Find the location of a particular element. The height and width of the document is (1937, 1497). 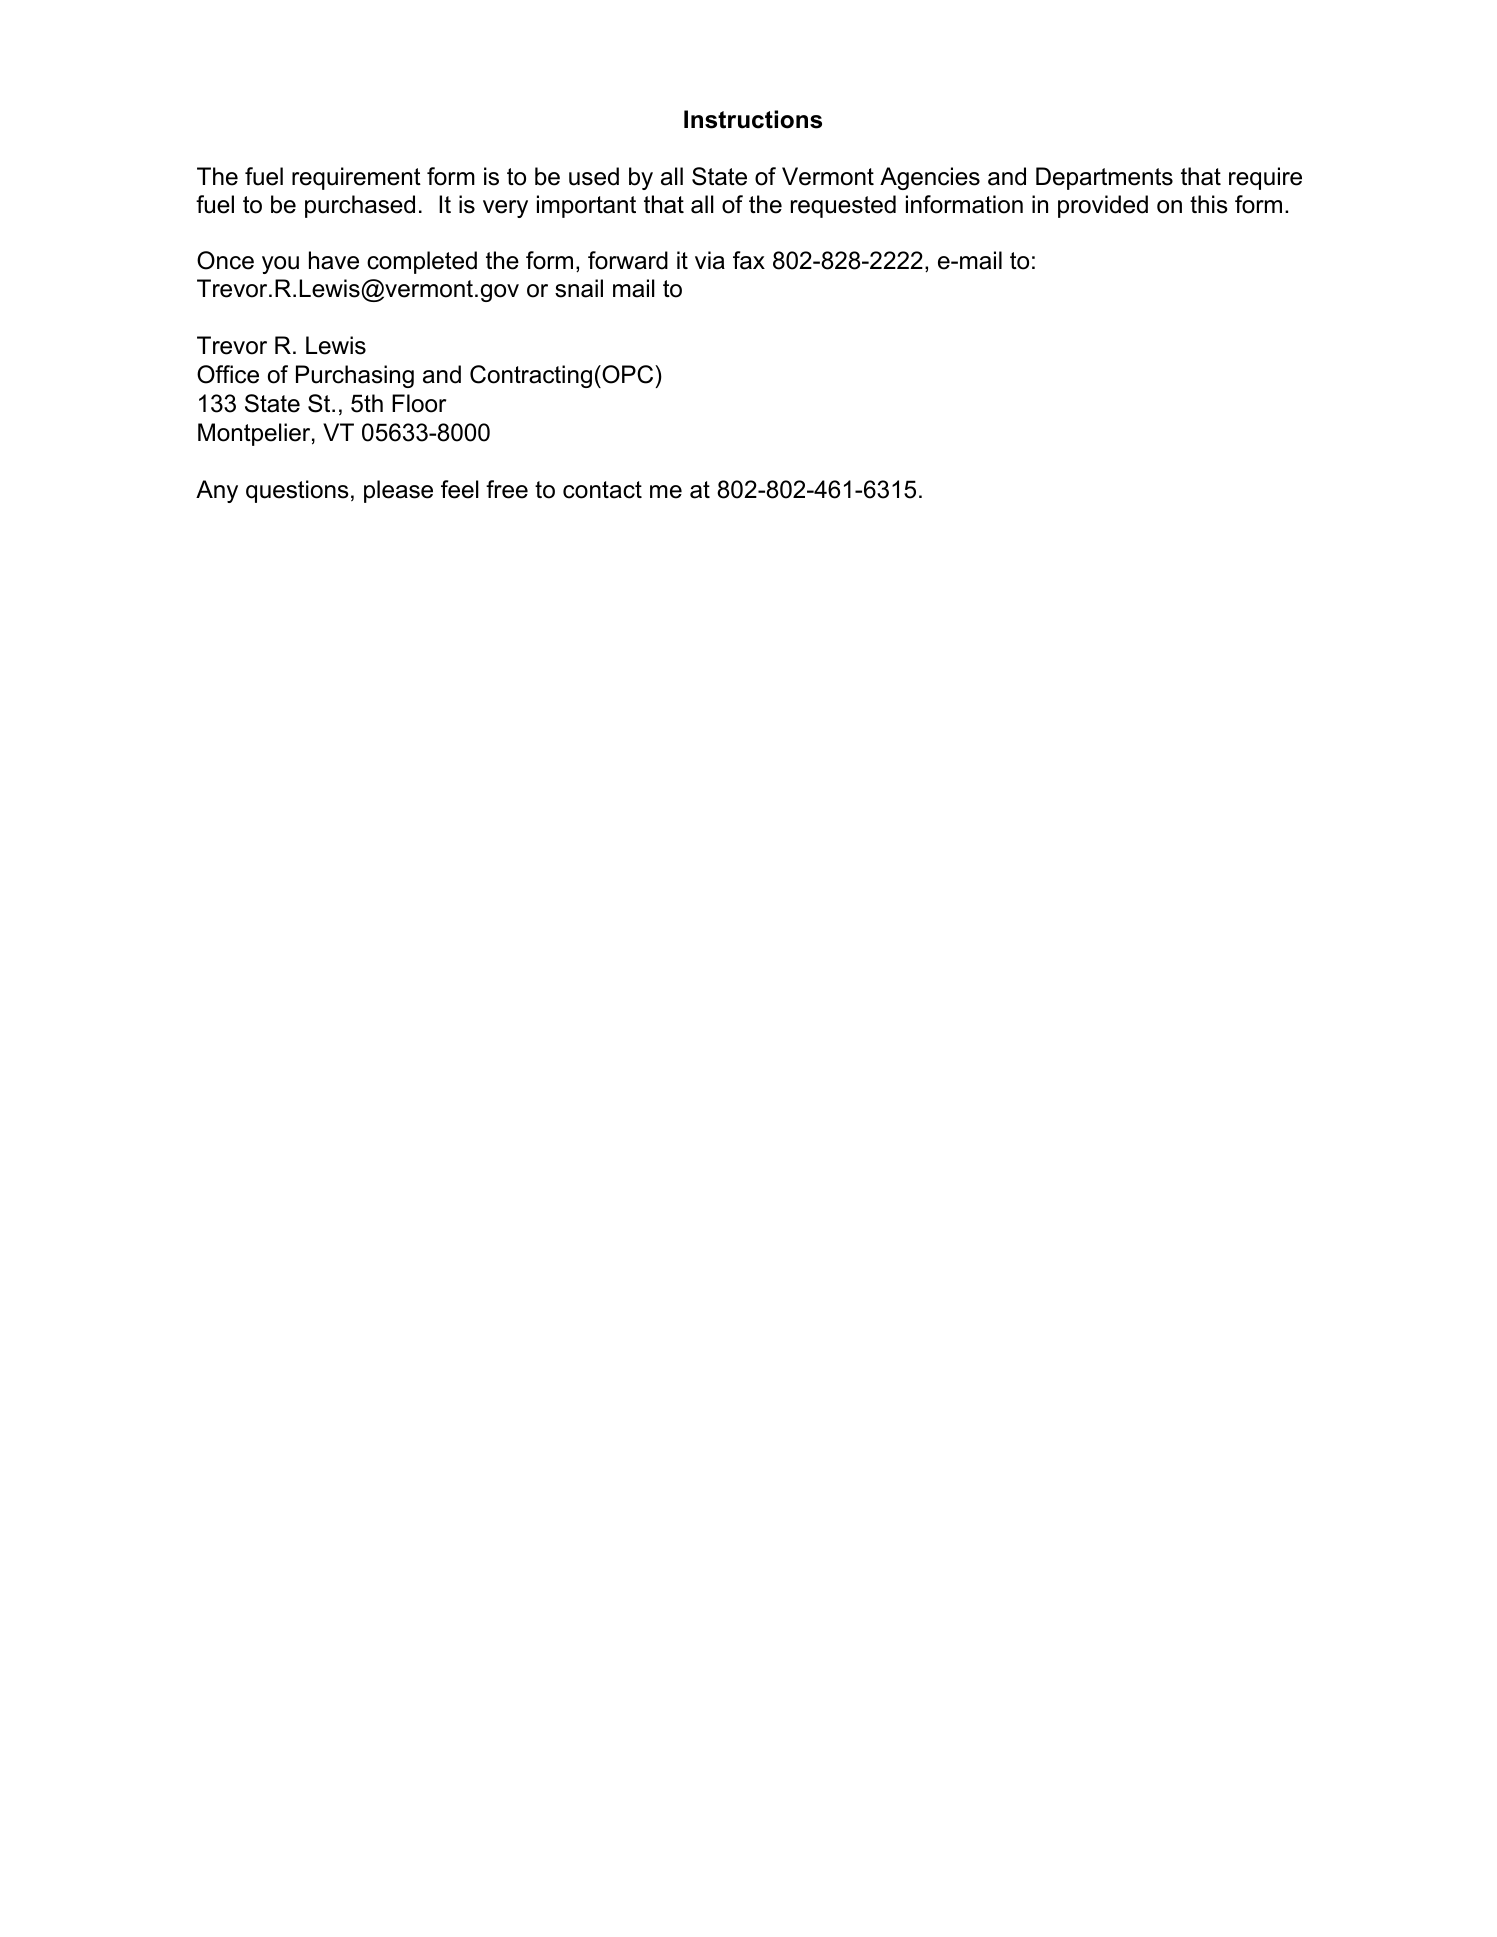

questions is located at coordinates (297, 491).
